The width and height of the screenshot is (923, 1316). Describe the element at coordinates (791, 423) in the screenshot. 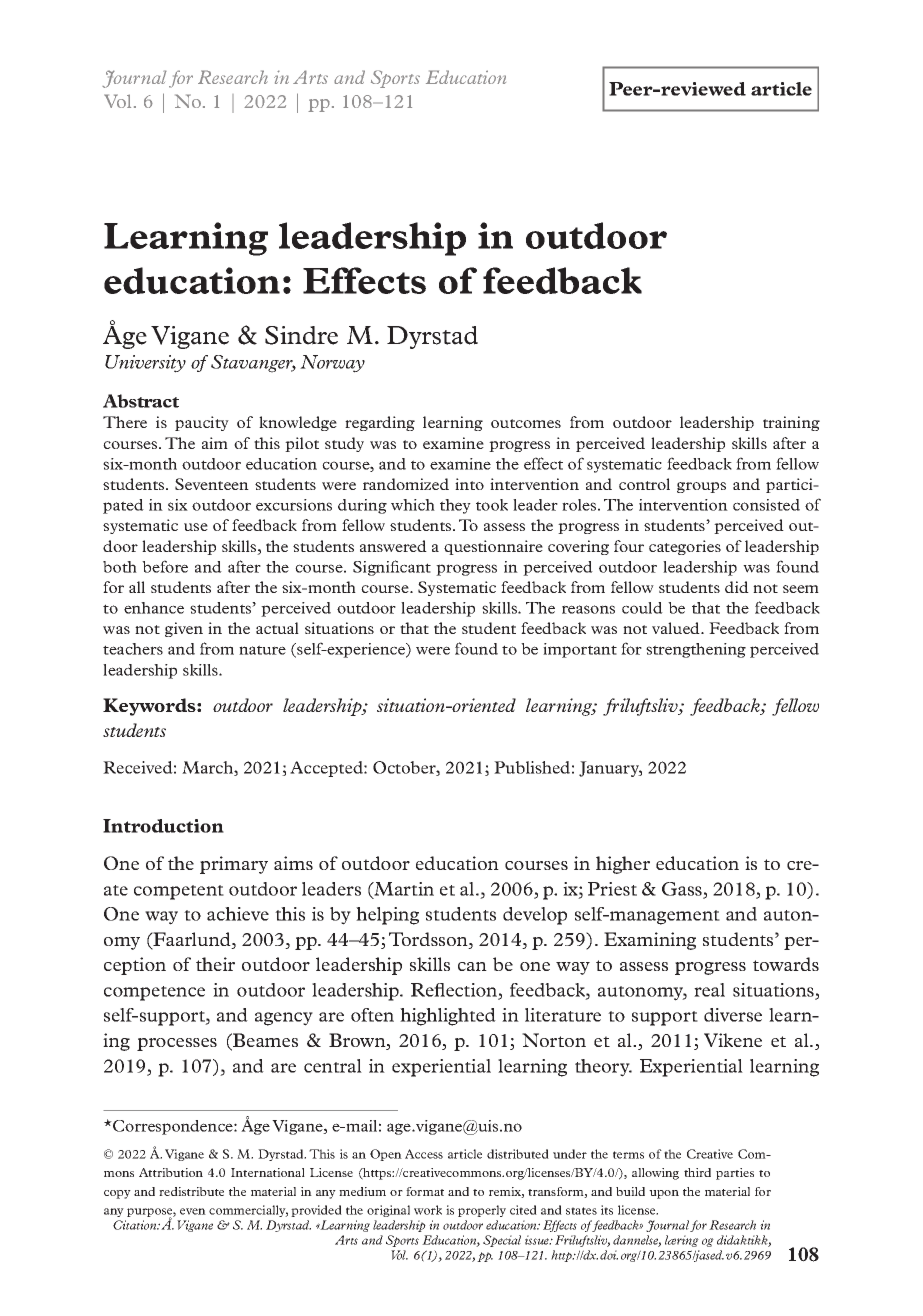

I see `training` at that location.
